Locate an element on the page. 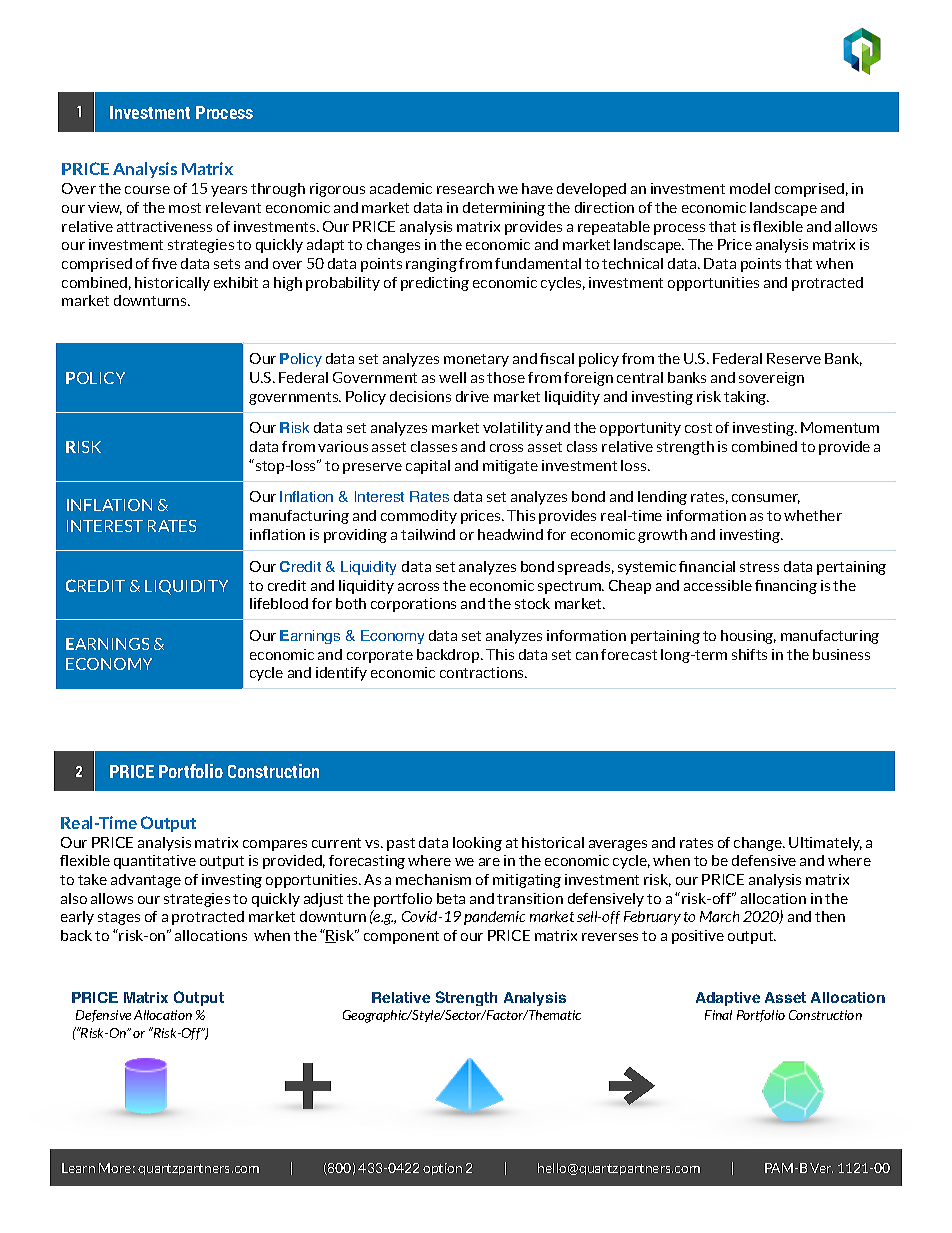 The height and width of the document is (1233, 952). shifts is located at coordinates (749, 654).
